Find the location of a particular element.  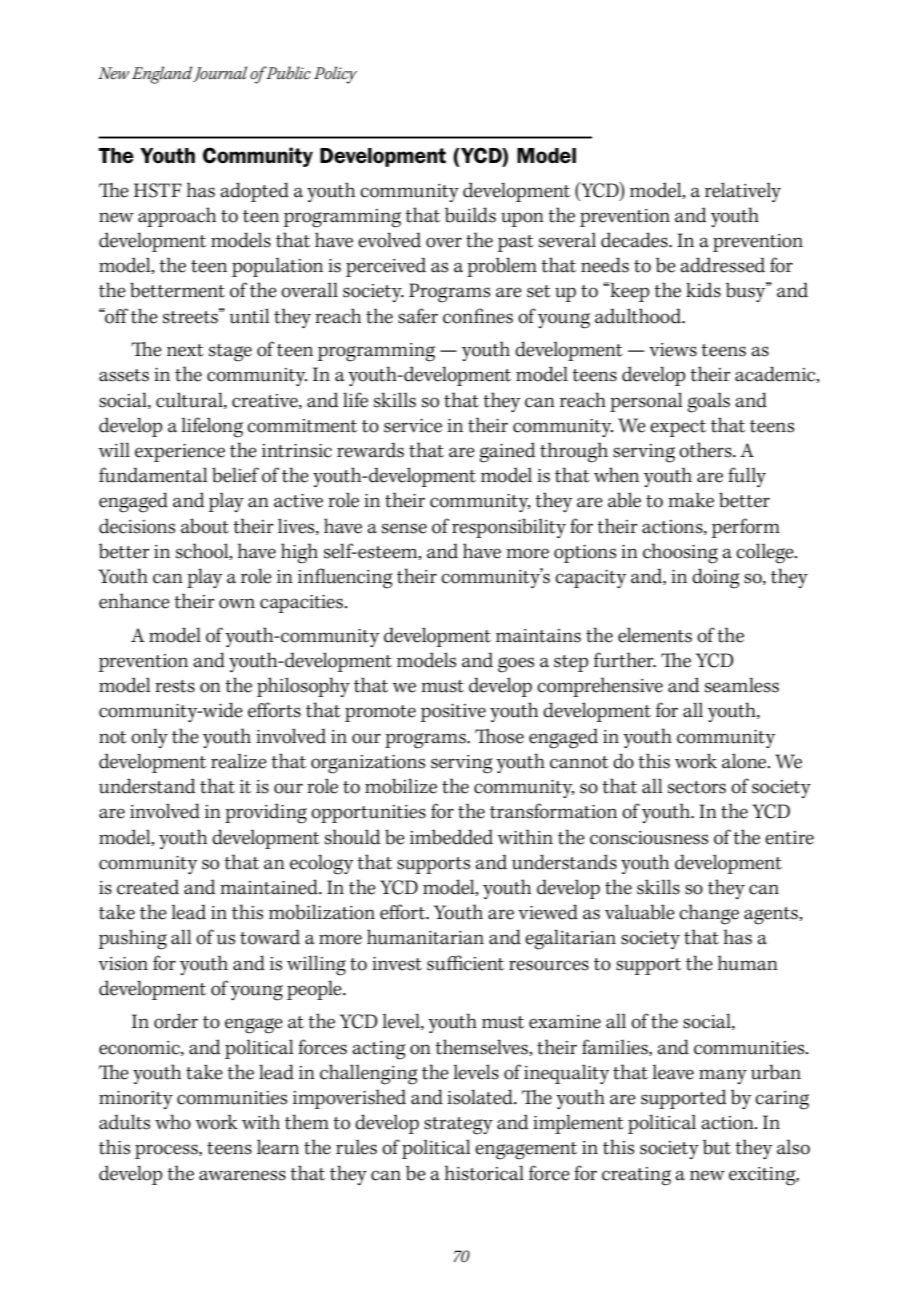

but is located at coordinates (717, 1147).
